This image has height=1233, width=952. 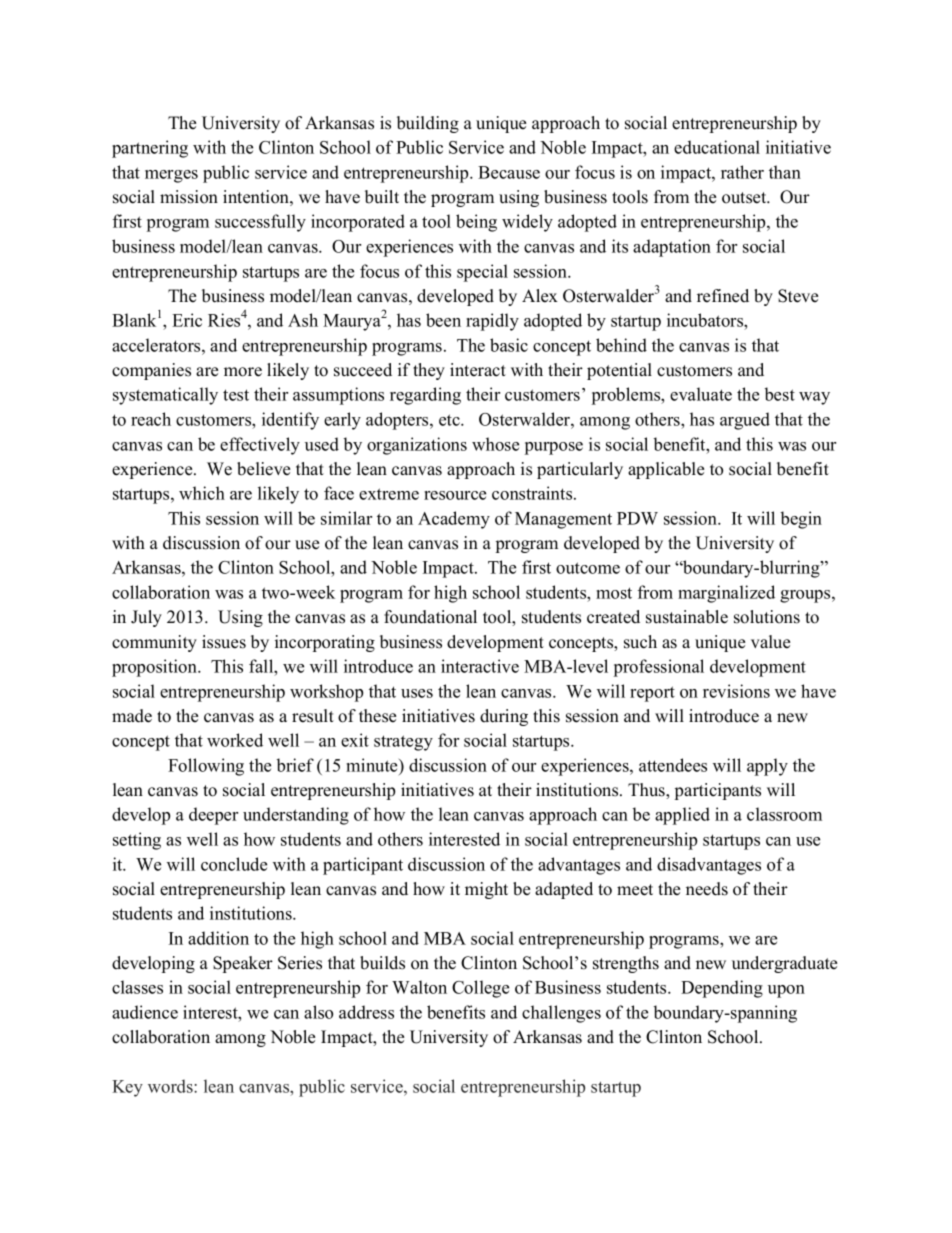 What do you see at coordinates (767, 767) in the image?
I see `apply` at bounding box center [767, 767].
